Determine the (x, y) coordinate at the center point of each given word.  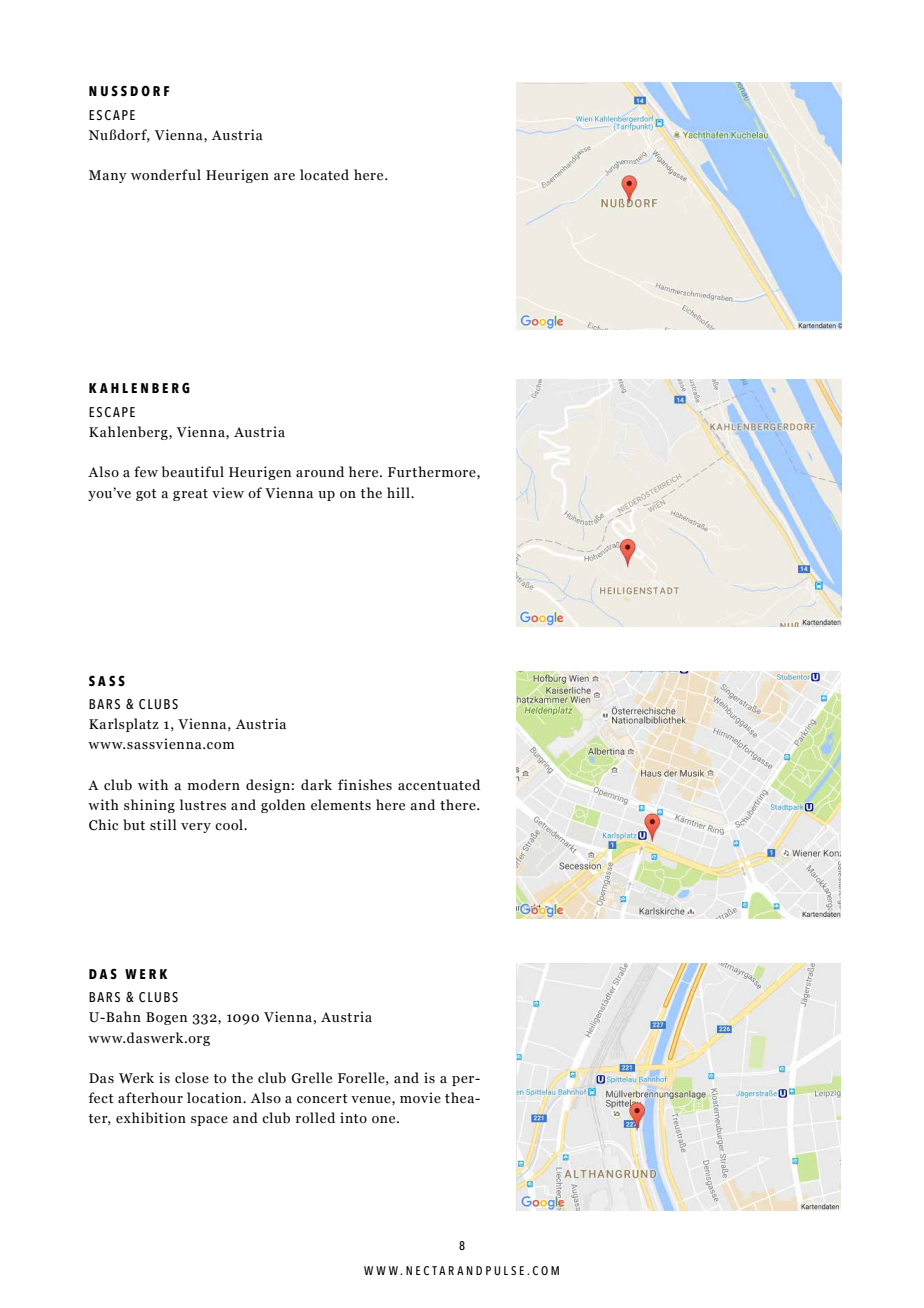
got (146, 495)
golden (283, 806)
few (146, 472)
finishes (365, 784)
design (268, 786)
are (284, 176)
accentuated (439, 785)
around (320, 472)
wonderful (166, 175)
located (324, 175)
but (134, 825)
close (192, 1078)
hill (399, 492)
